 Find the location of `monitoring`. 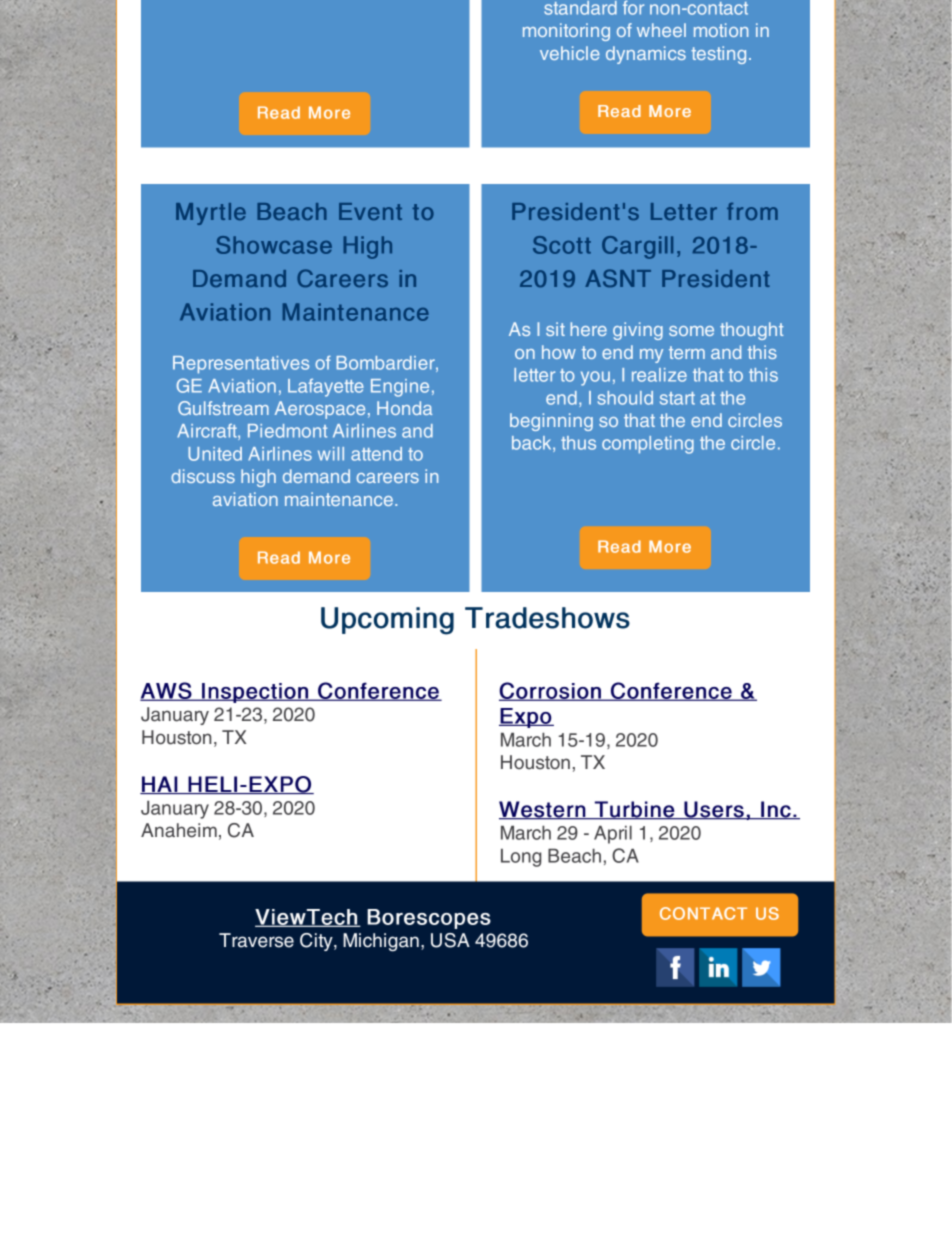

monitoring is located at coordinates (566, 32).
